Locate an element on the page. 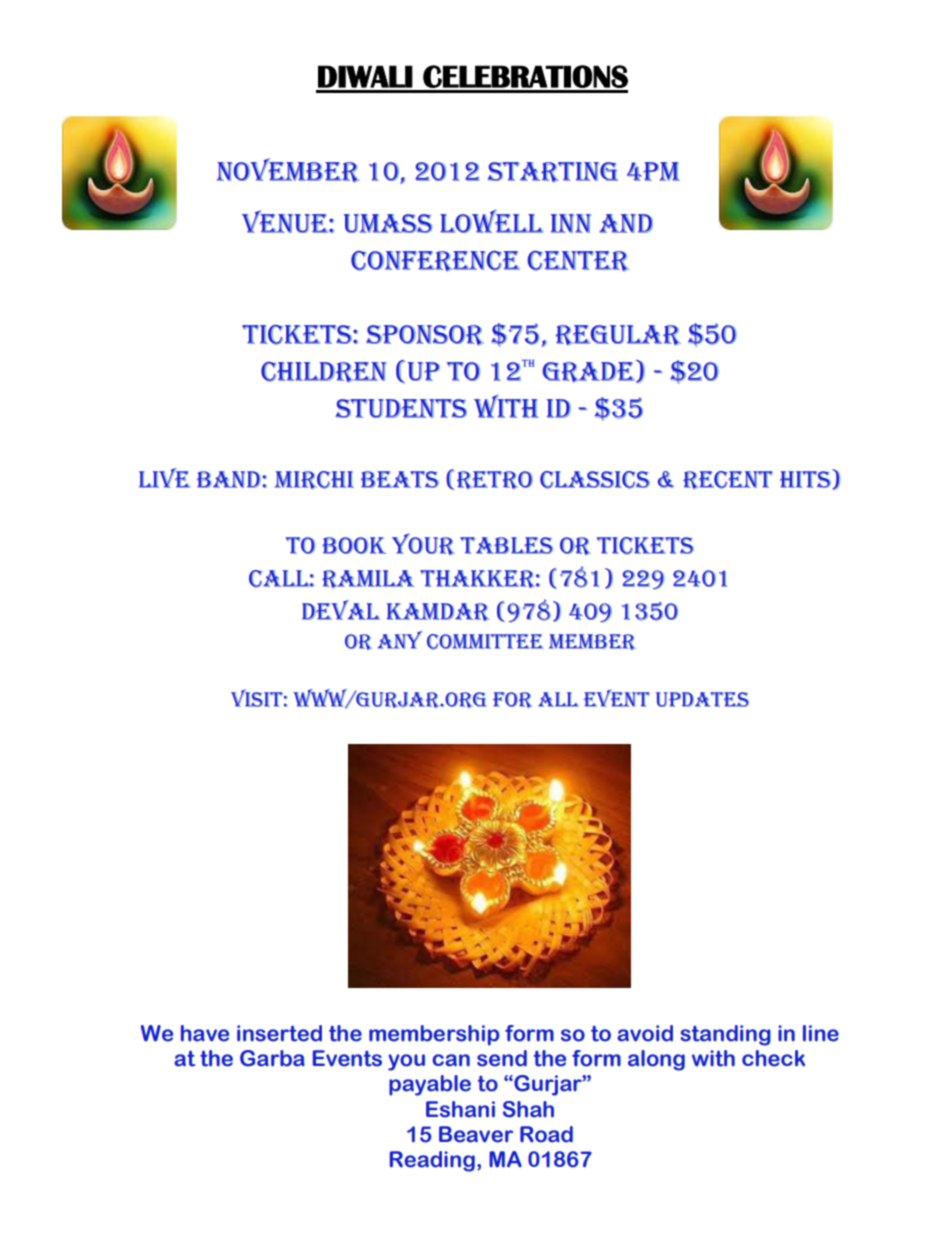 This document has width=952, height=1233. updates is located at coordinates (702, 699).
